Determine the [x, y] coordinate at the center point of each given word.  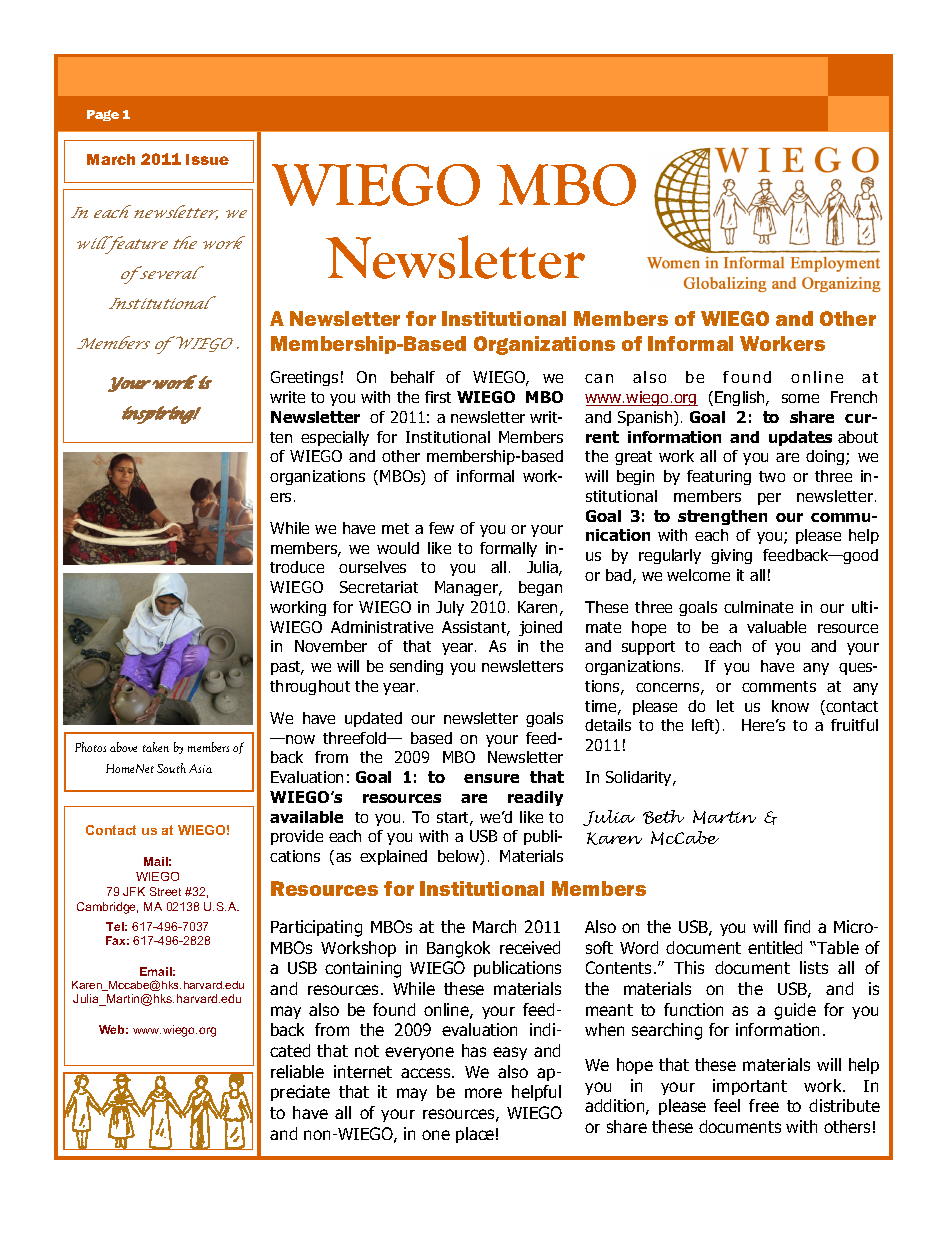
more [483, 1093]
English [741, 398]
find [797, 926]
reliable [297, 1071]
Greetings [304, 378]
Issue [207, 159]
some [800, 398]
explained [393, 857]
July [450, 608]
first [438, 397]
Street [165, 891]
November [331, 646]
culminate [758, 607]
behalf [413, 377]
